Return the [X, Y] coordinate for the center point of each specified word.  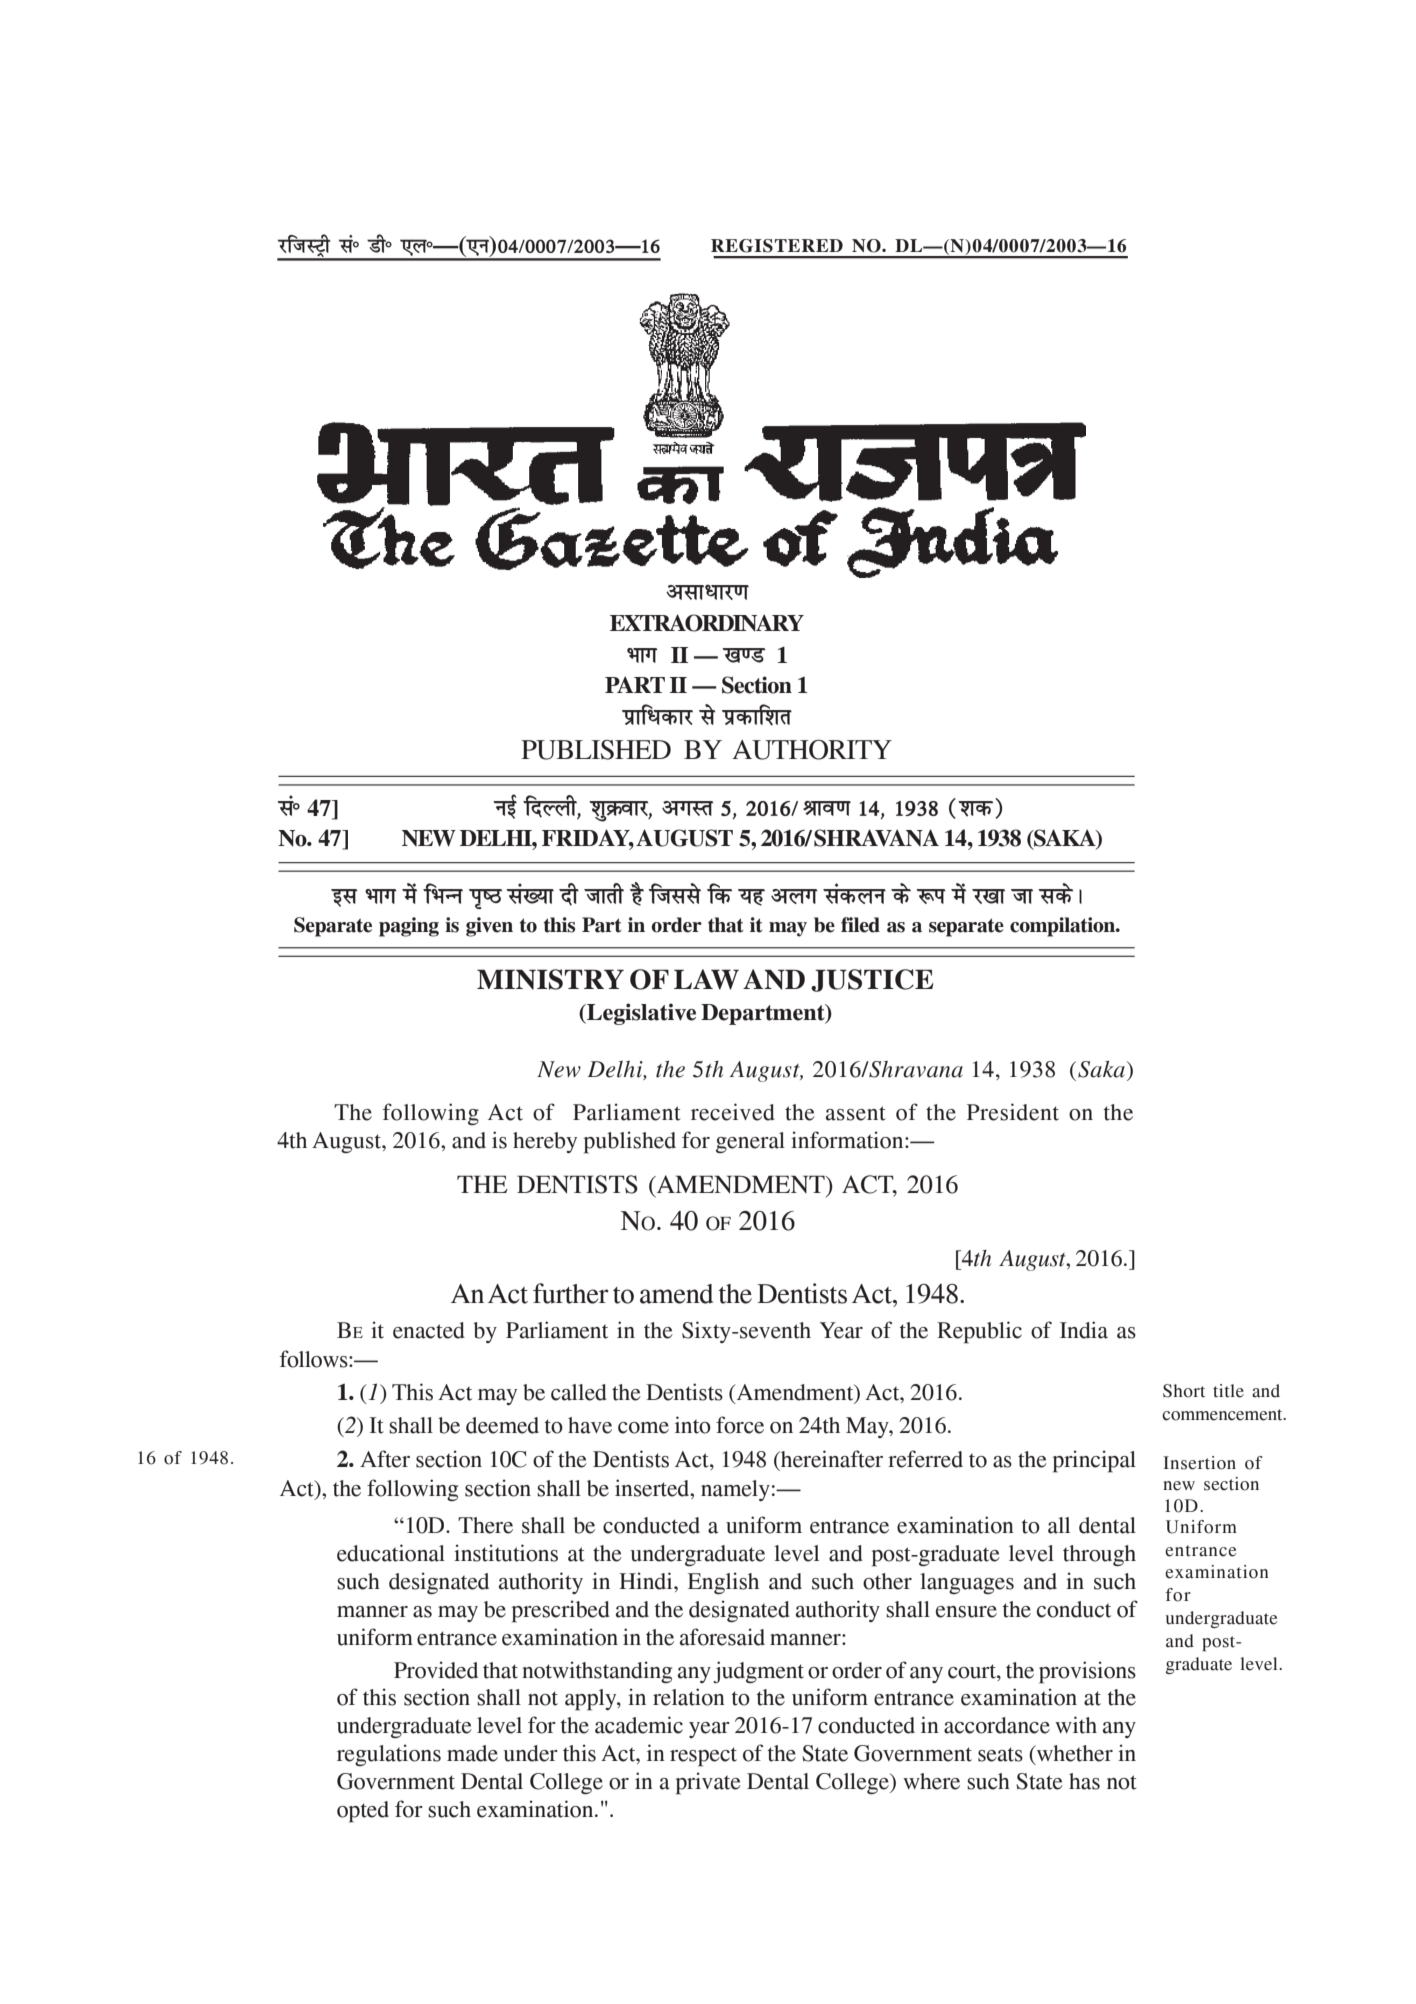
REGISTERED [777, 246]
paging [409, 927]
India [1084, 1330]
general [750, 1142]
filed [860, 925]
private [708, 1783]
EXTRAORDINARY [707, 623]
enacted [429, 1330]
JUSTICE [872, 980]
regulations [389, 1755]
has [1084, 1781]
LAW [706, 979]
